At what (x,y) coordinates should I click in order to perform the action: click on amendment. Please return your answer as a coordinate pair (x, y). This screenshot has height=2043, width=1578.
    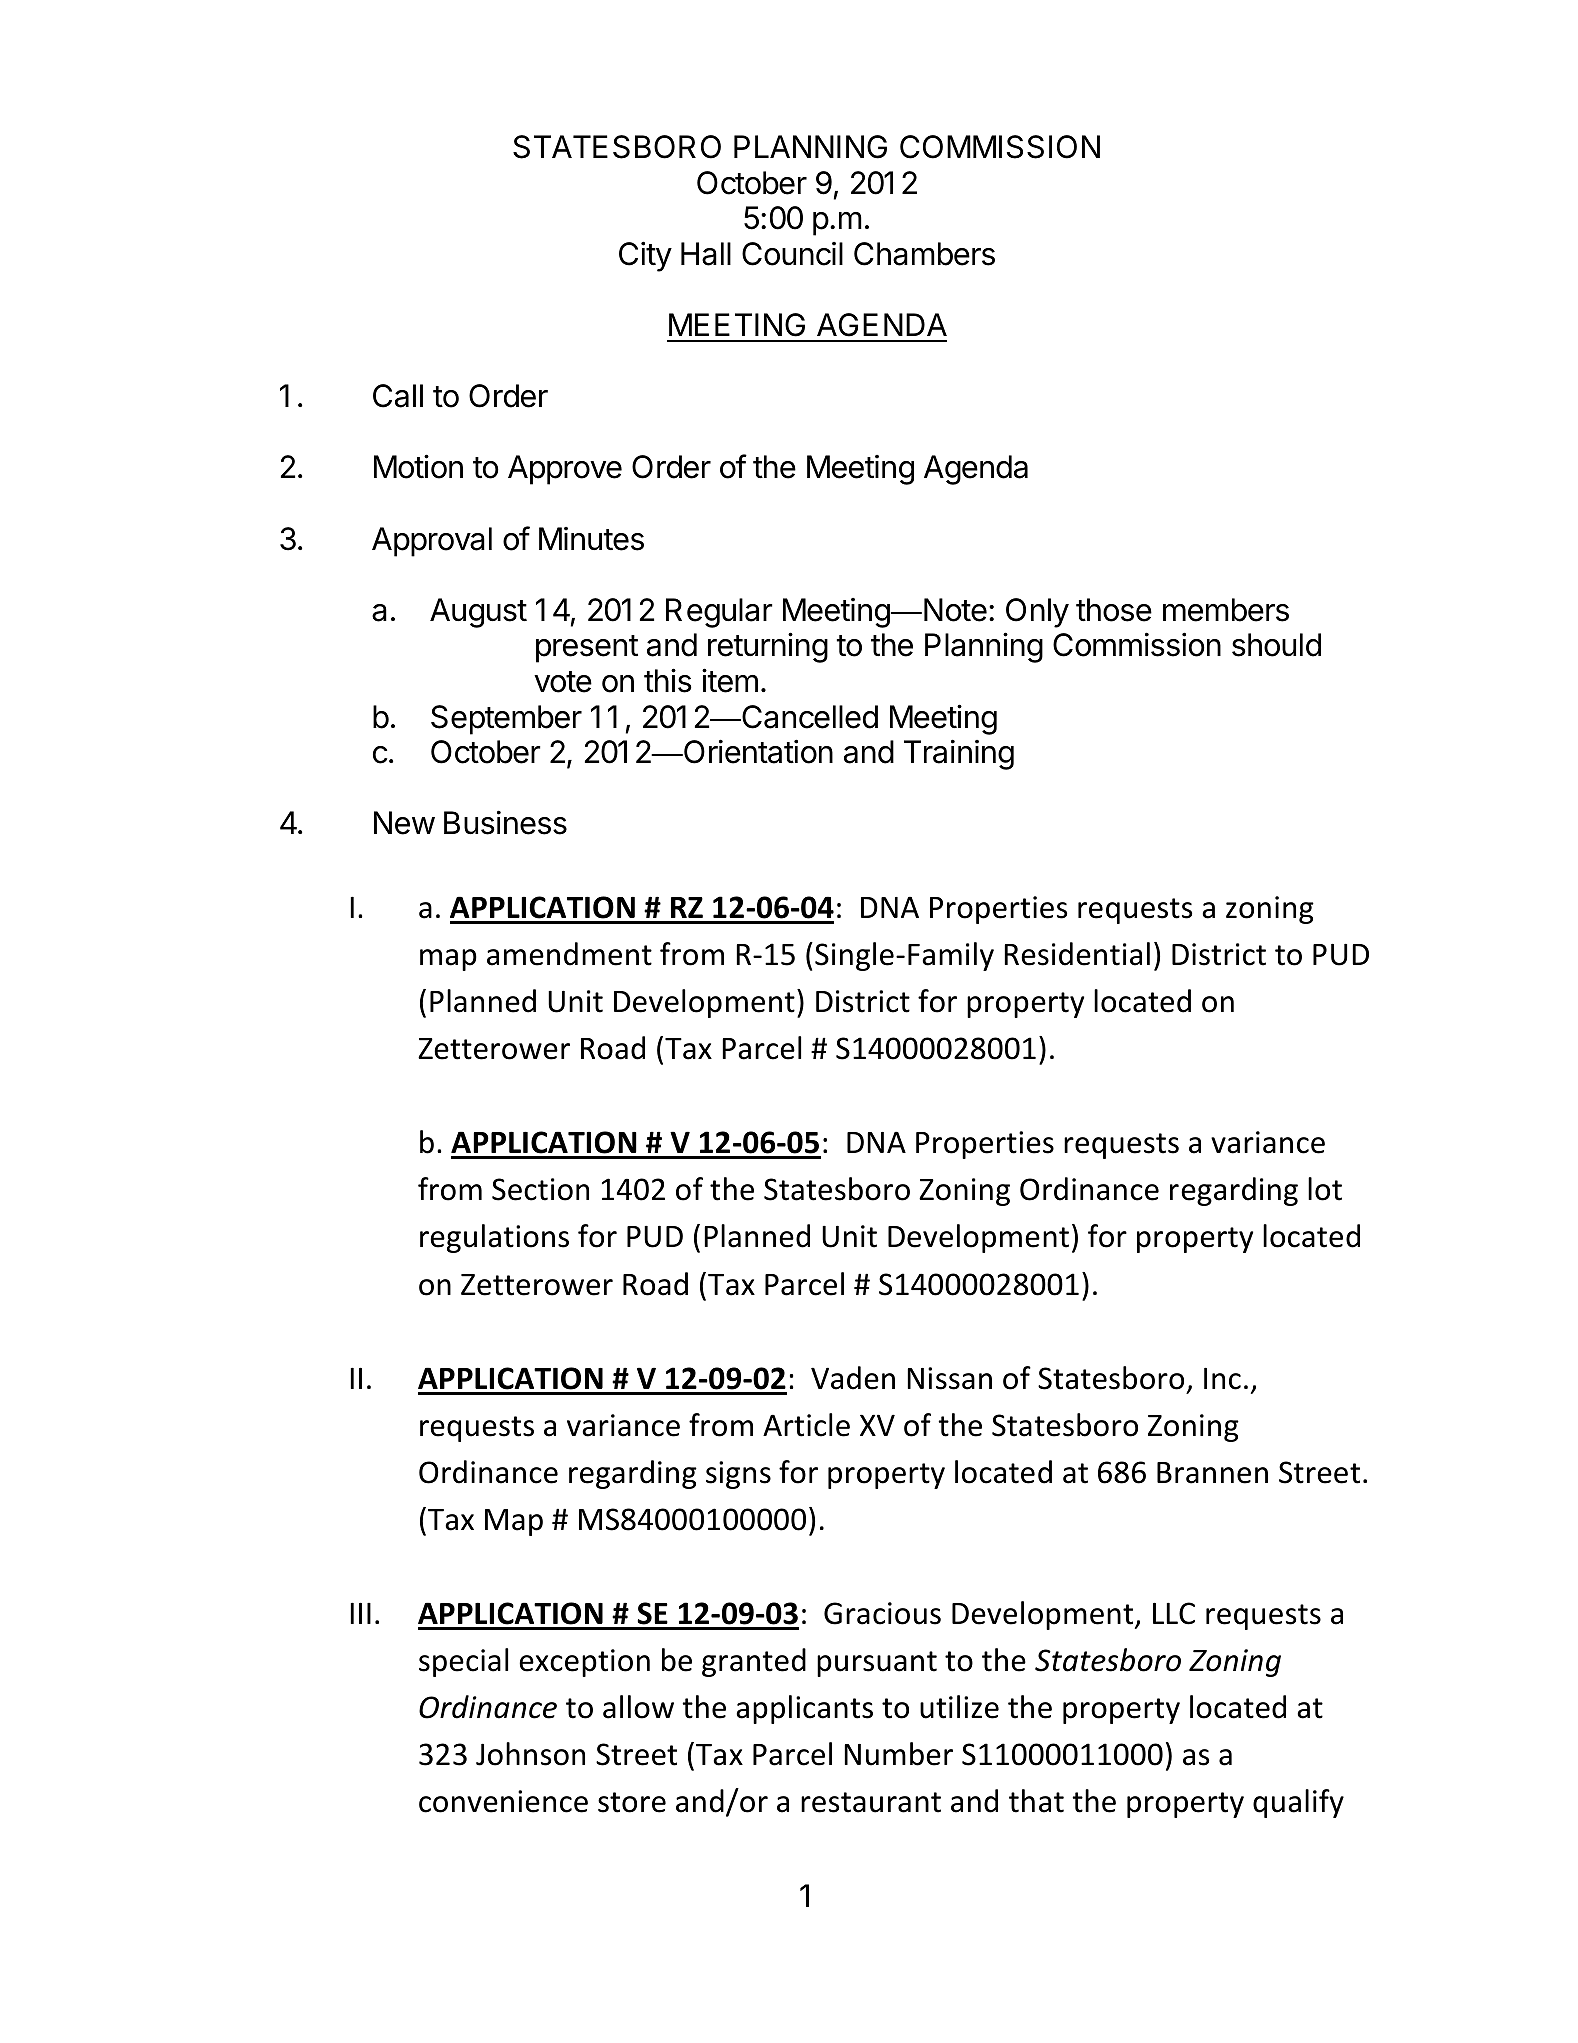
    Looking at the image, I should click on (569, 954).
